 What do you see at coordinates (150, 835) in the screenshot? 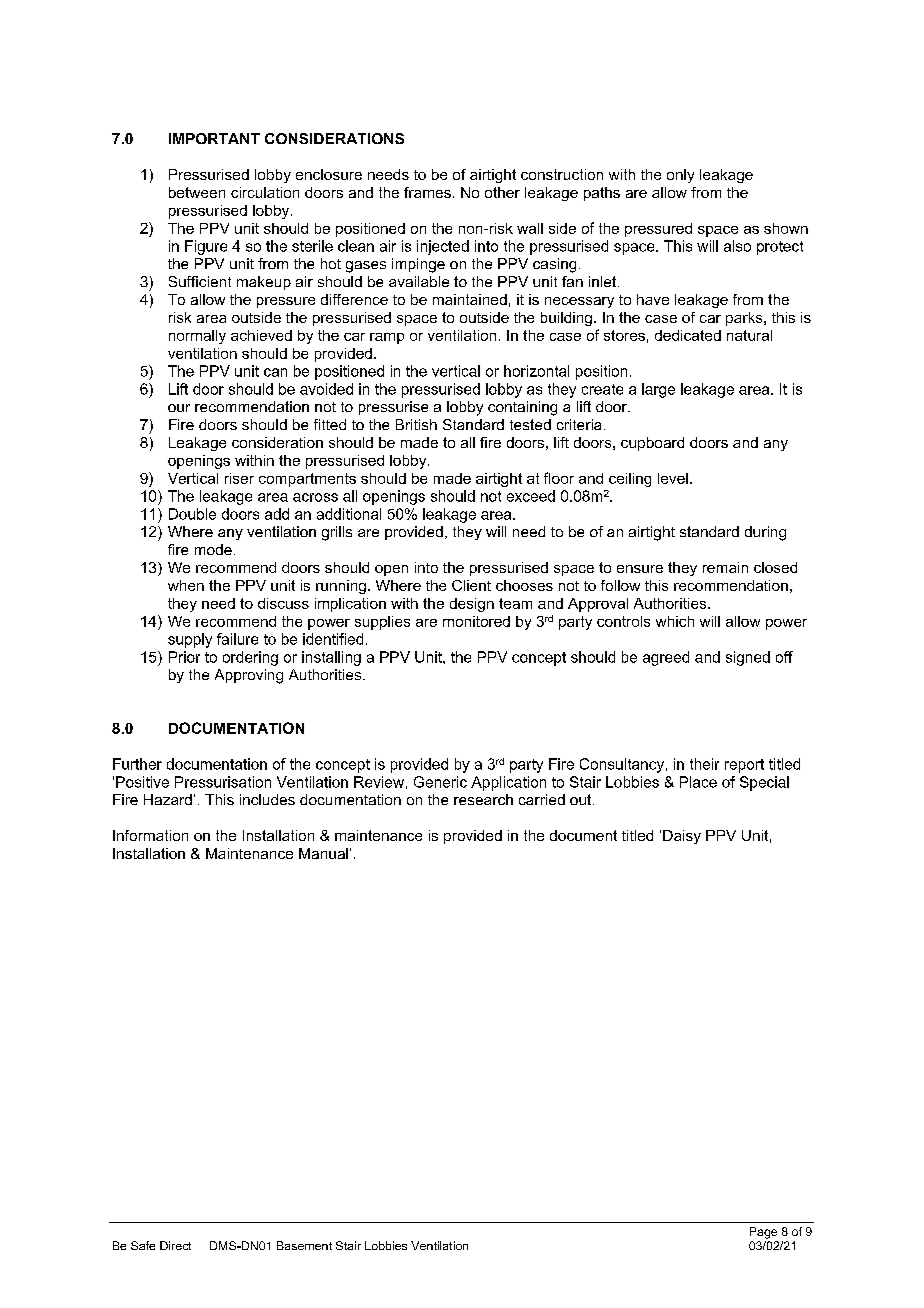
I see `Information` at bounding box center [150, 835].
